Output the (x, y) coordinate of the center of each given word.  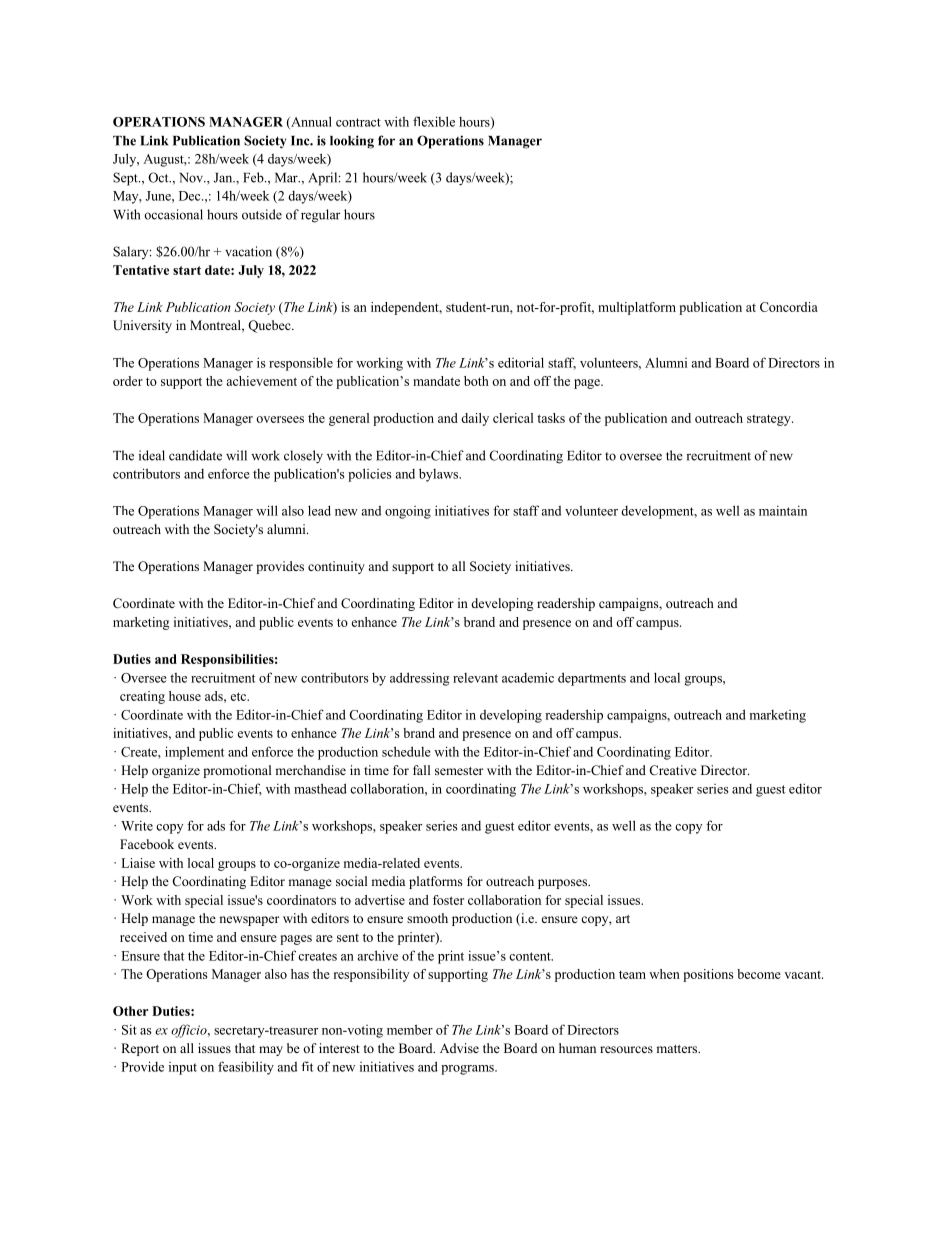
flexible (434, 121)
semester (459, 771)
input (183, 1068)
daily (475, 419)
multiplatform (637, 308)
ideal (152, 455)
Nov (192, 178)
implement (194, 753)
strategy (770, 420)
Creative (673, 770)
